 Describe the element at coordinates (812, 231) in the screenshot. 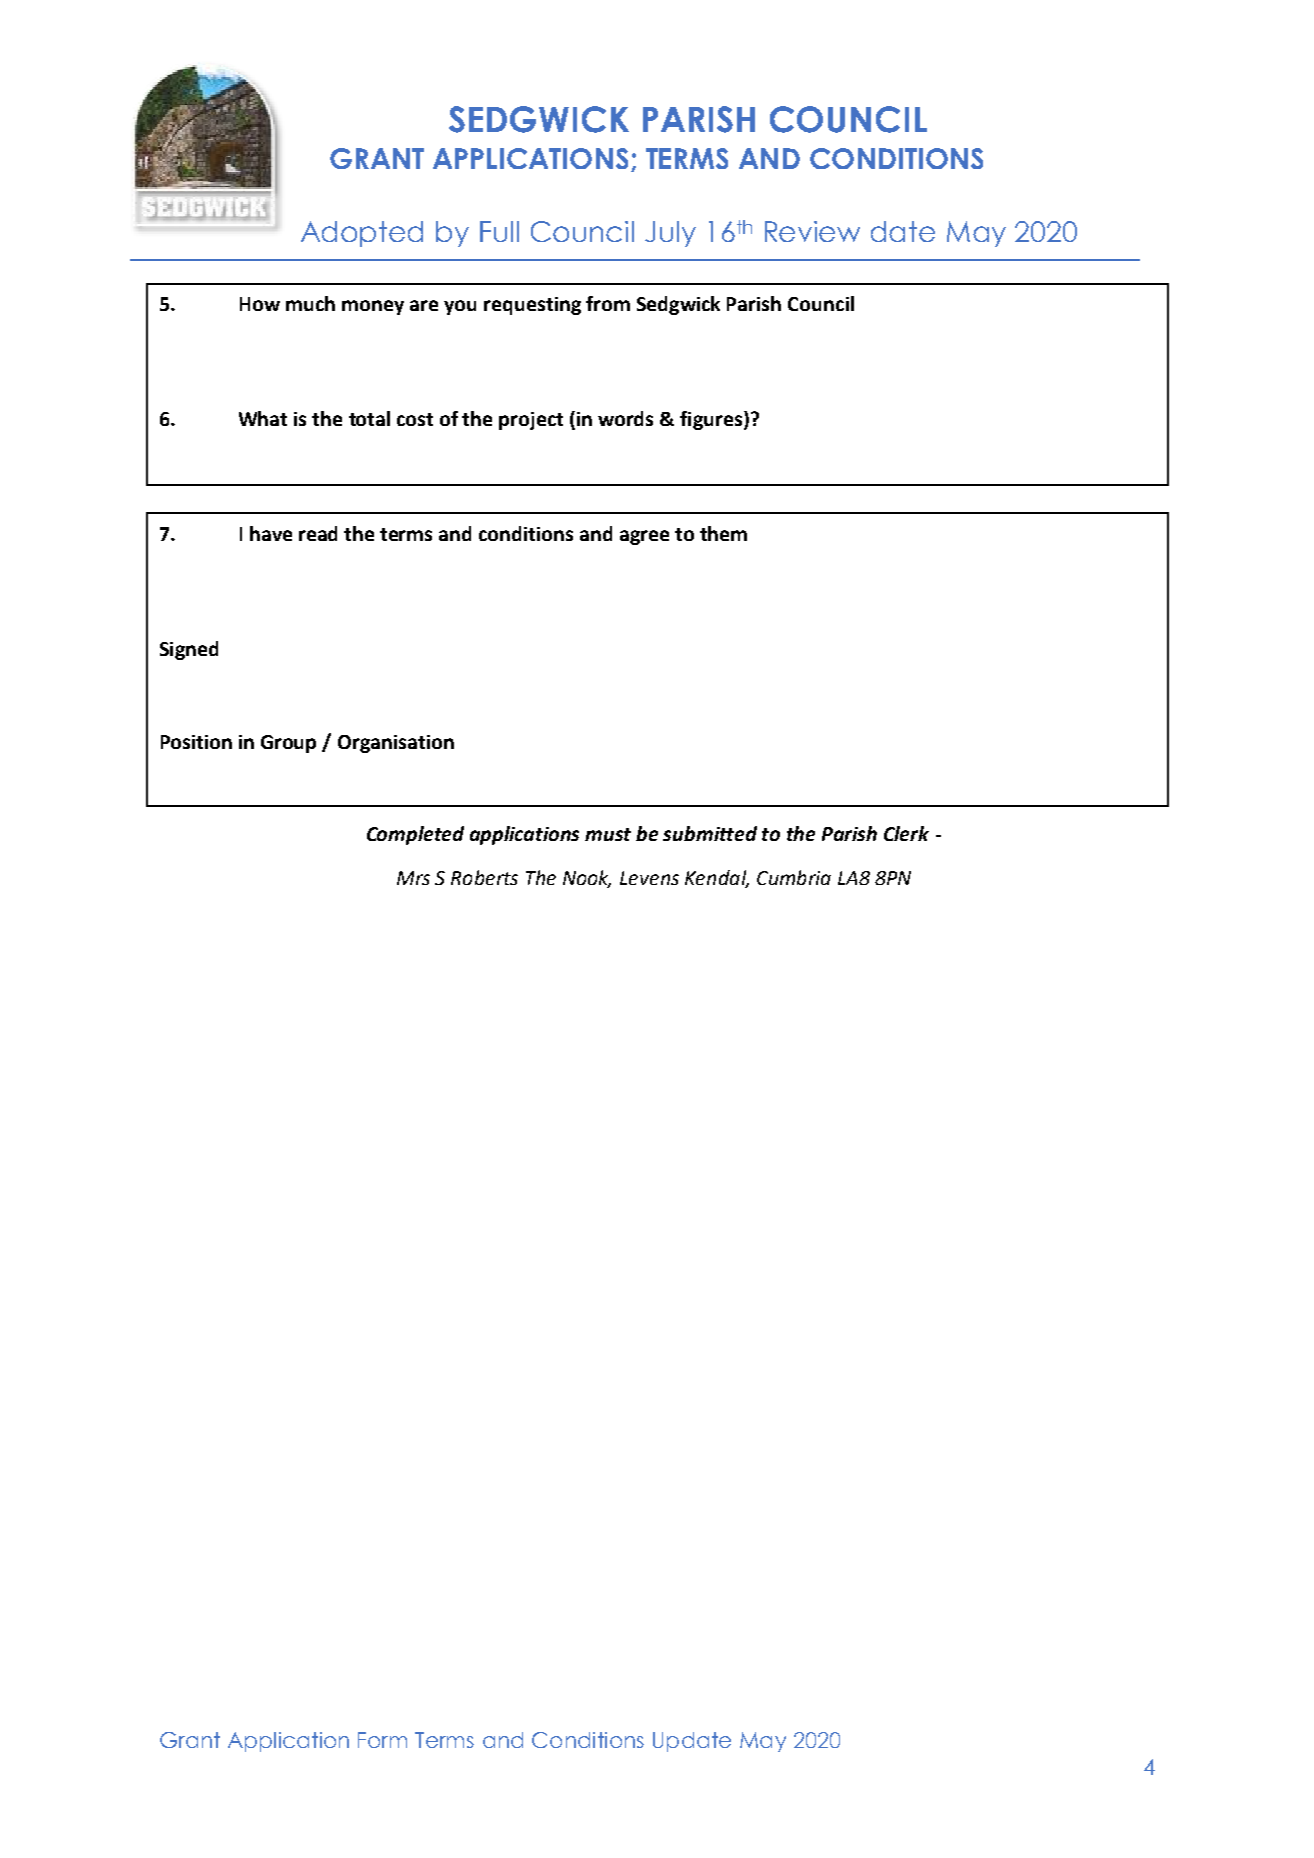

I see `Review` at that location.
